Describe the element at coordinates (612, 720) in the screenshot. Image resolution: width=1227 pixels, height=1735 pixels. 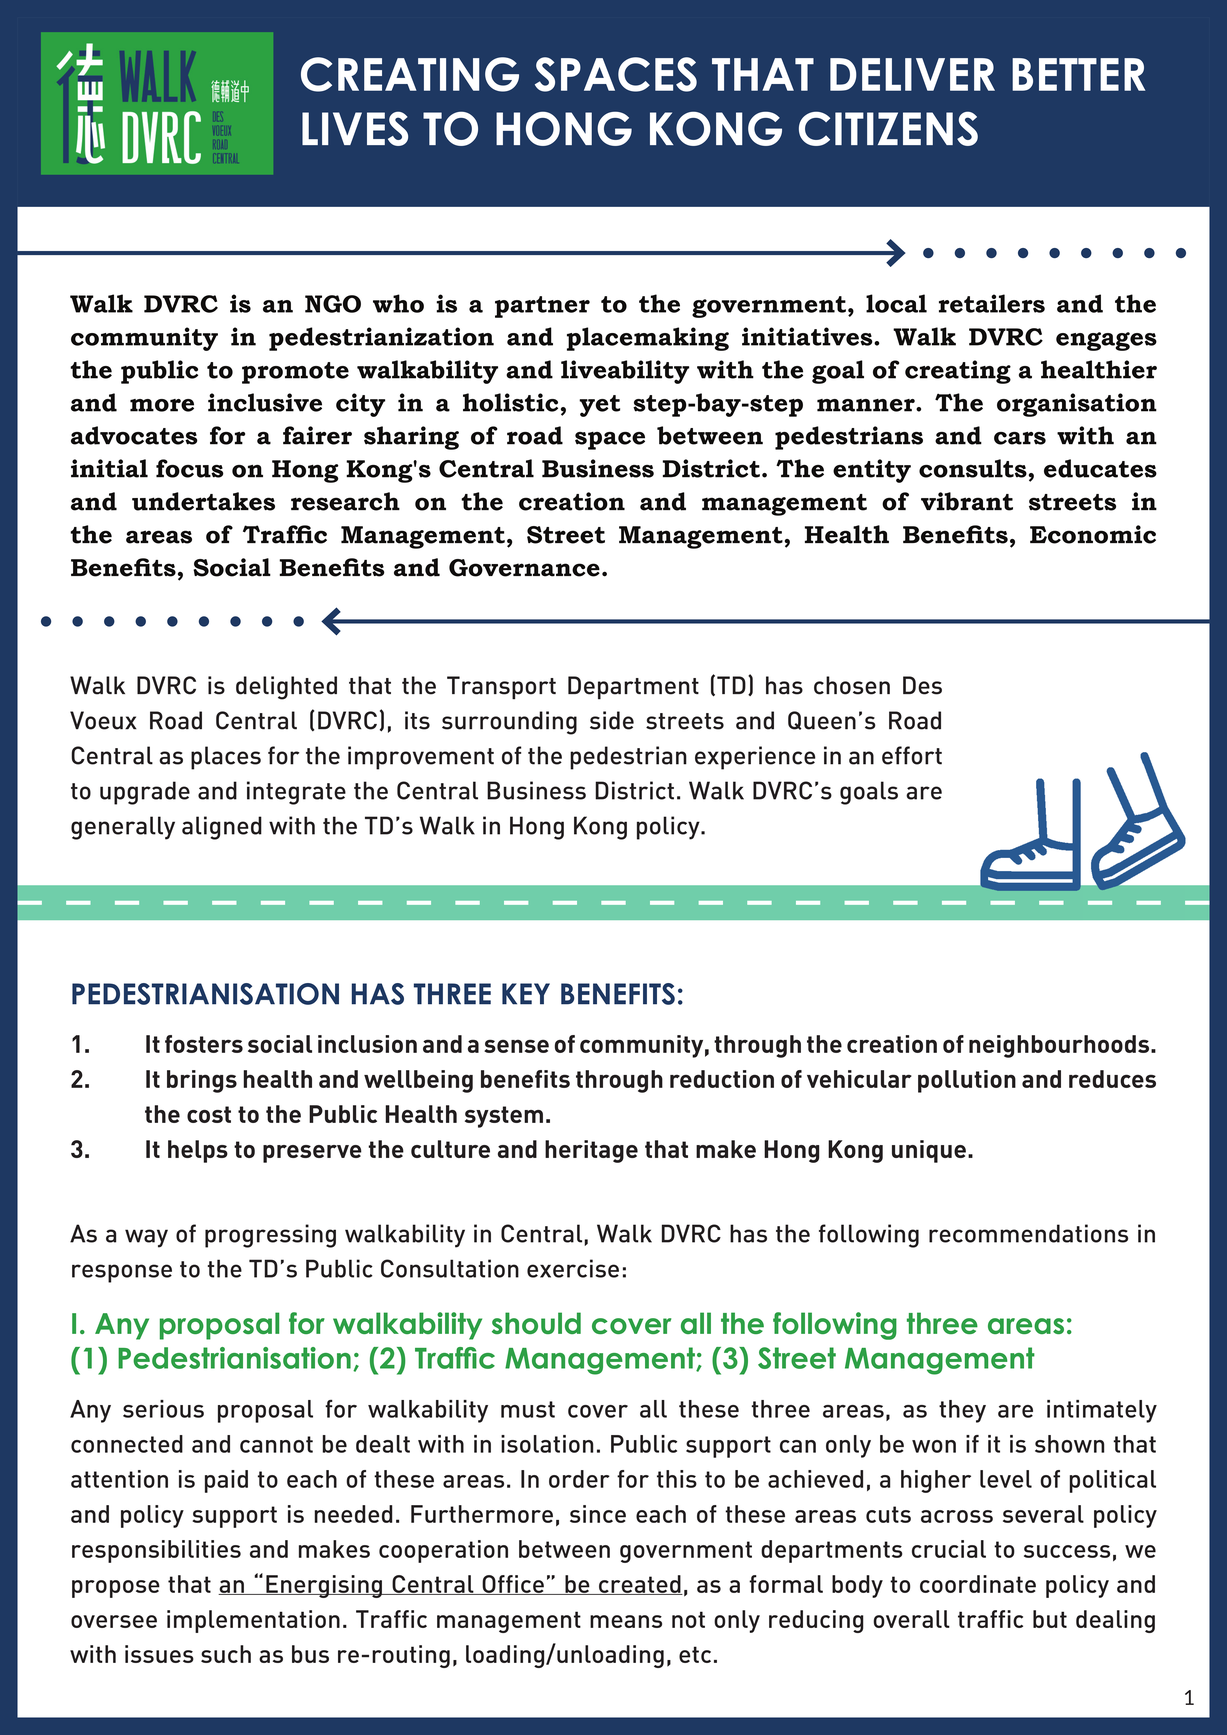
I see `side` at that location.
